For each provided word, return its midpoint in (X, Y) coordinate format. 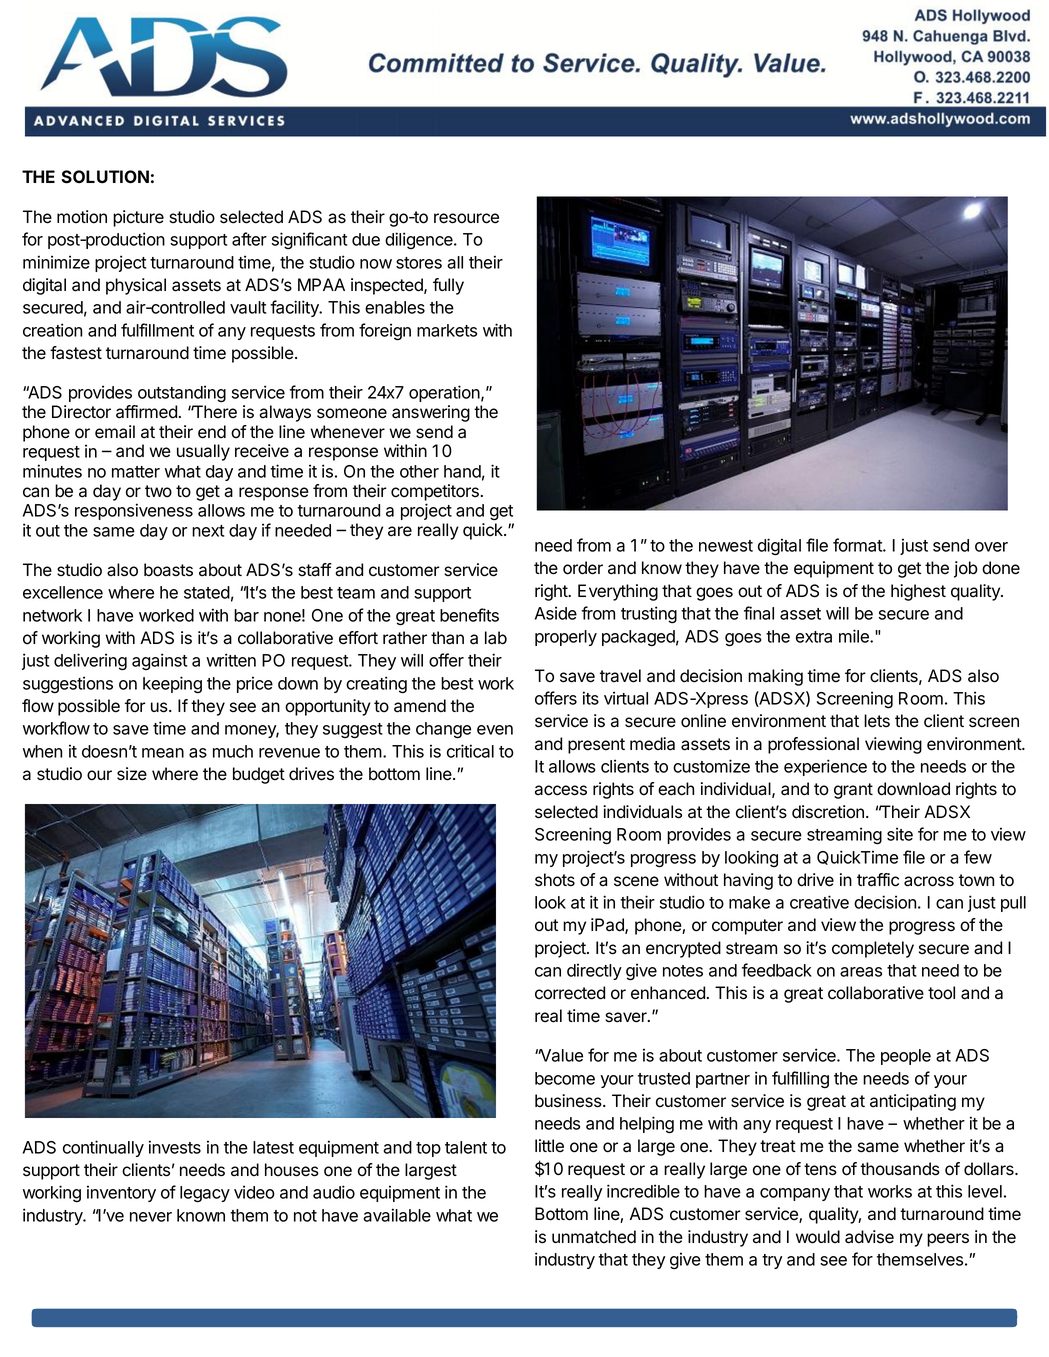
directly (594, 971)
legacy (205, 1194)
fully (448, 286)
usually (203, 452)
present (596, 746)
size (132, 774)
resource (466, 218)
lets (877, 721)
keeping (172, 685)
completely (873, 949)
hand (462, 471)
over (991, 547)
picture (138, 218)
